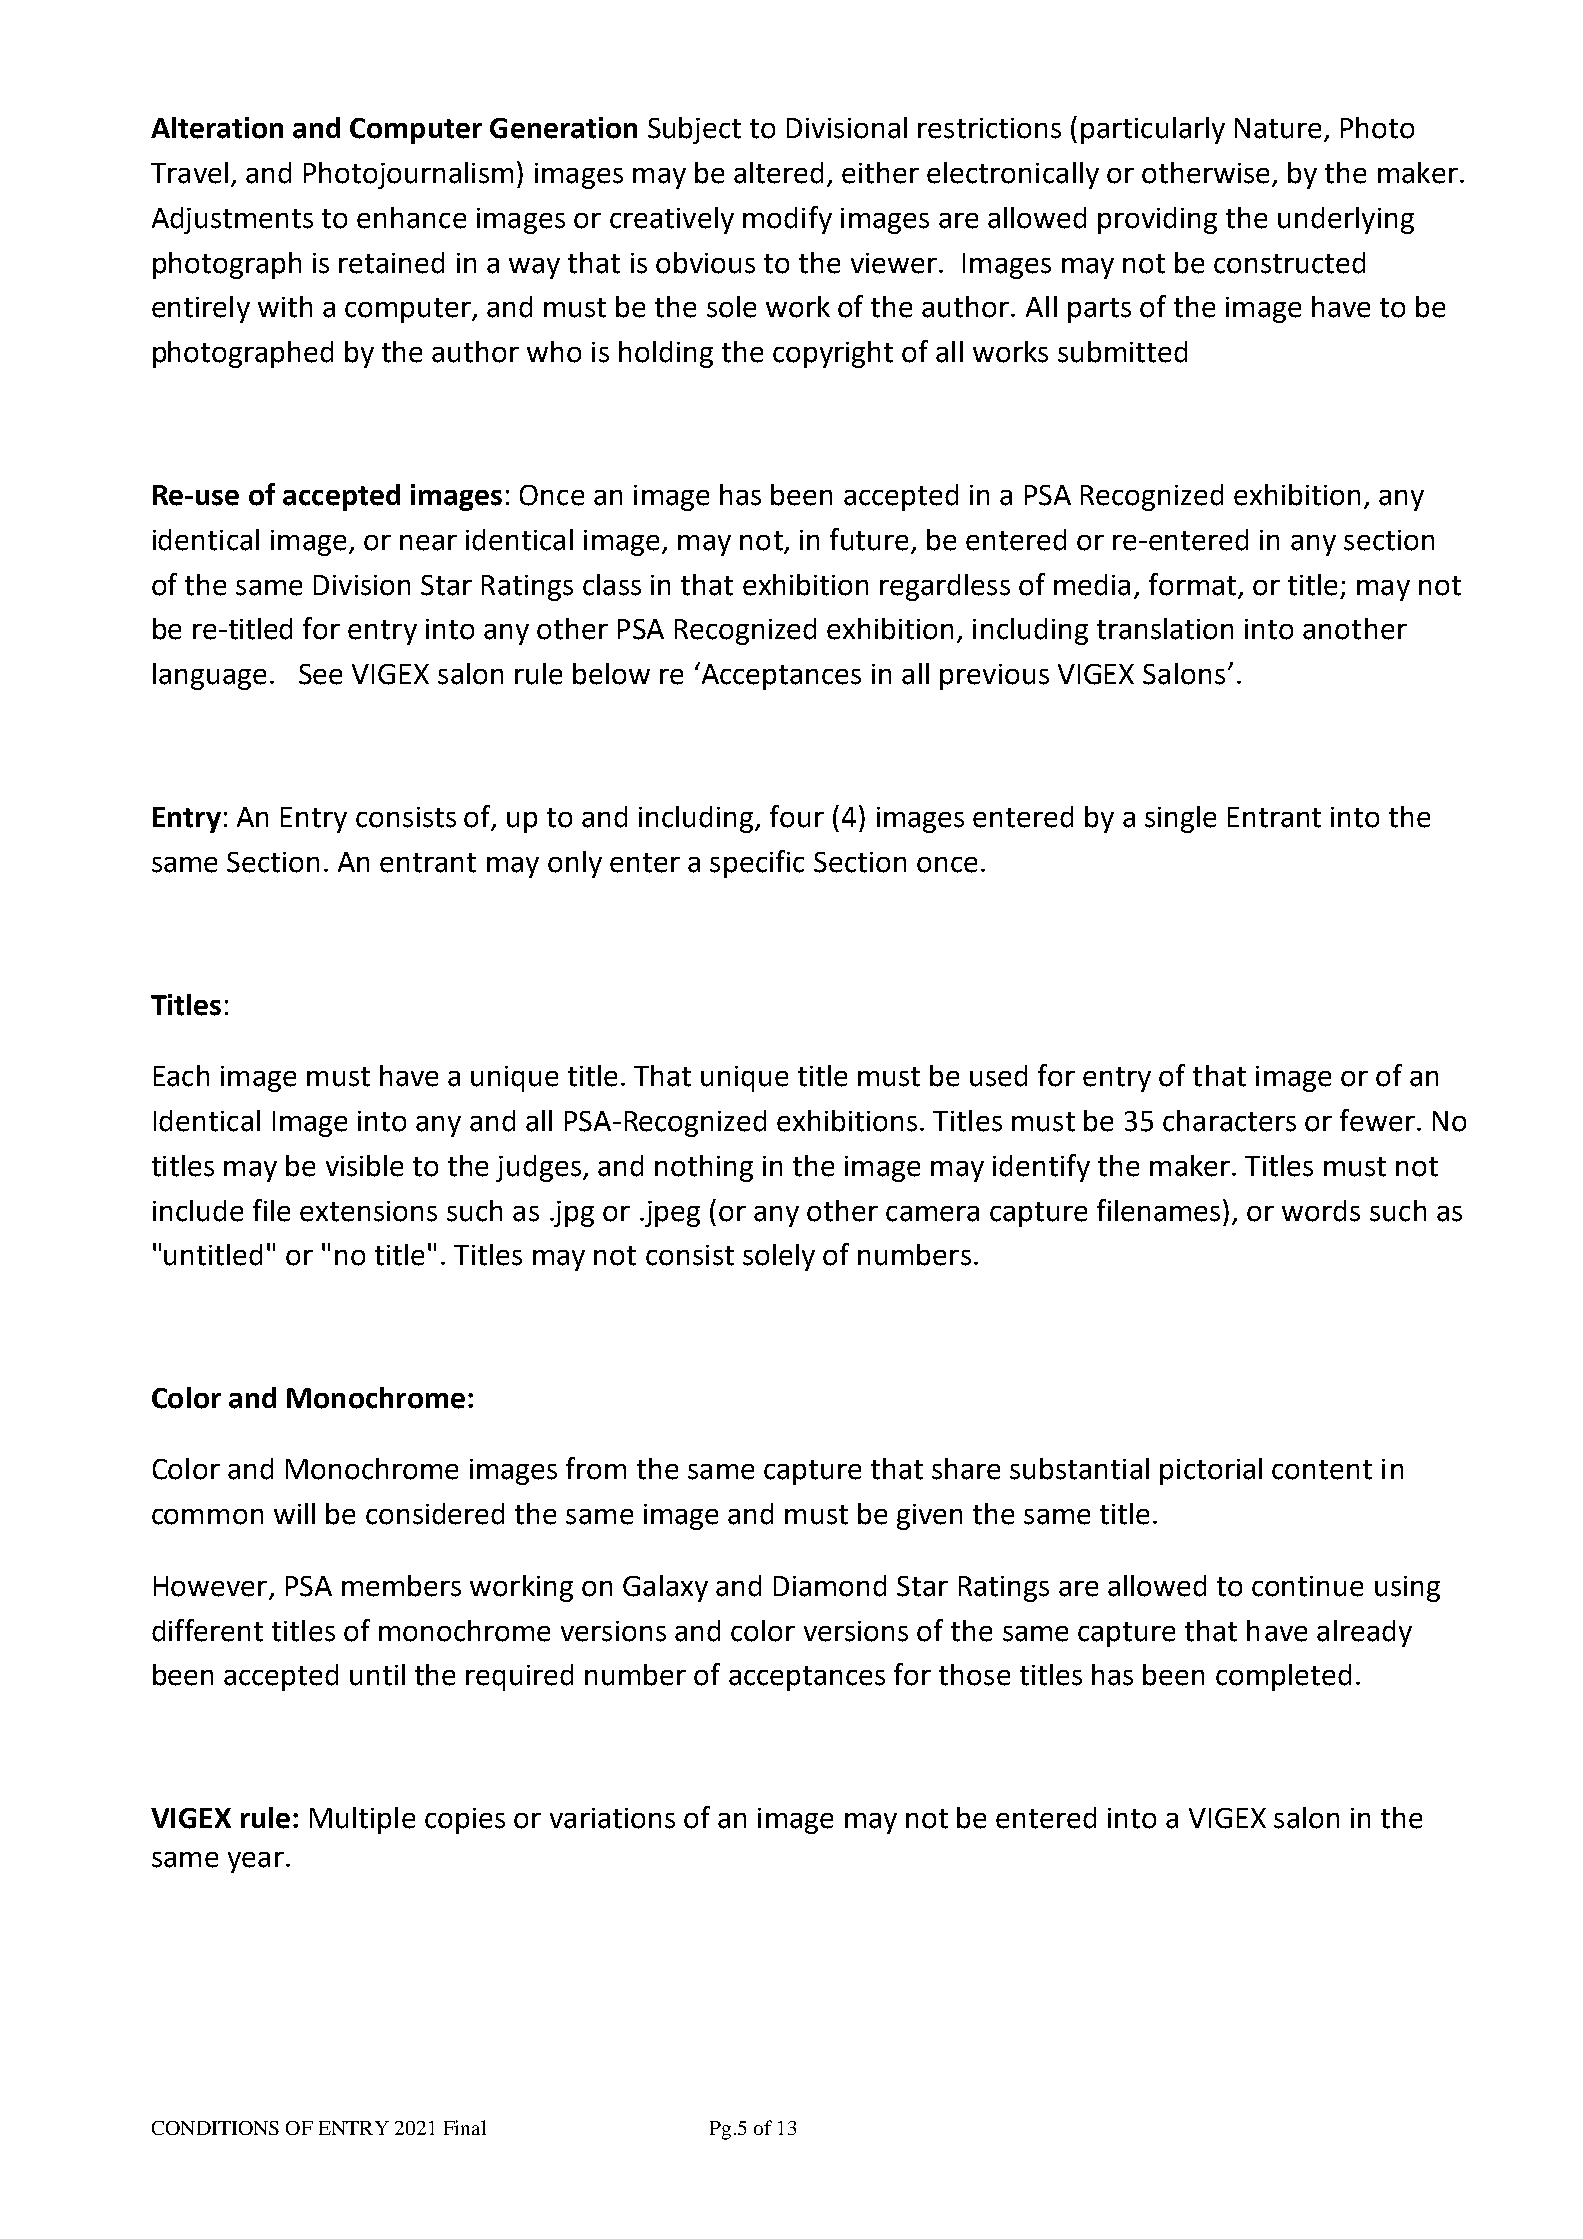 The height and width of the screenshot is (2239, 1583). What do you see at coordinates (1283, 1677) in the screenshot?
I see `completed` at bounding box center [1283, 1677].
